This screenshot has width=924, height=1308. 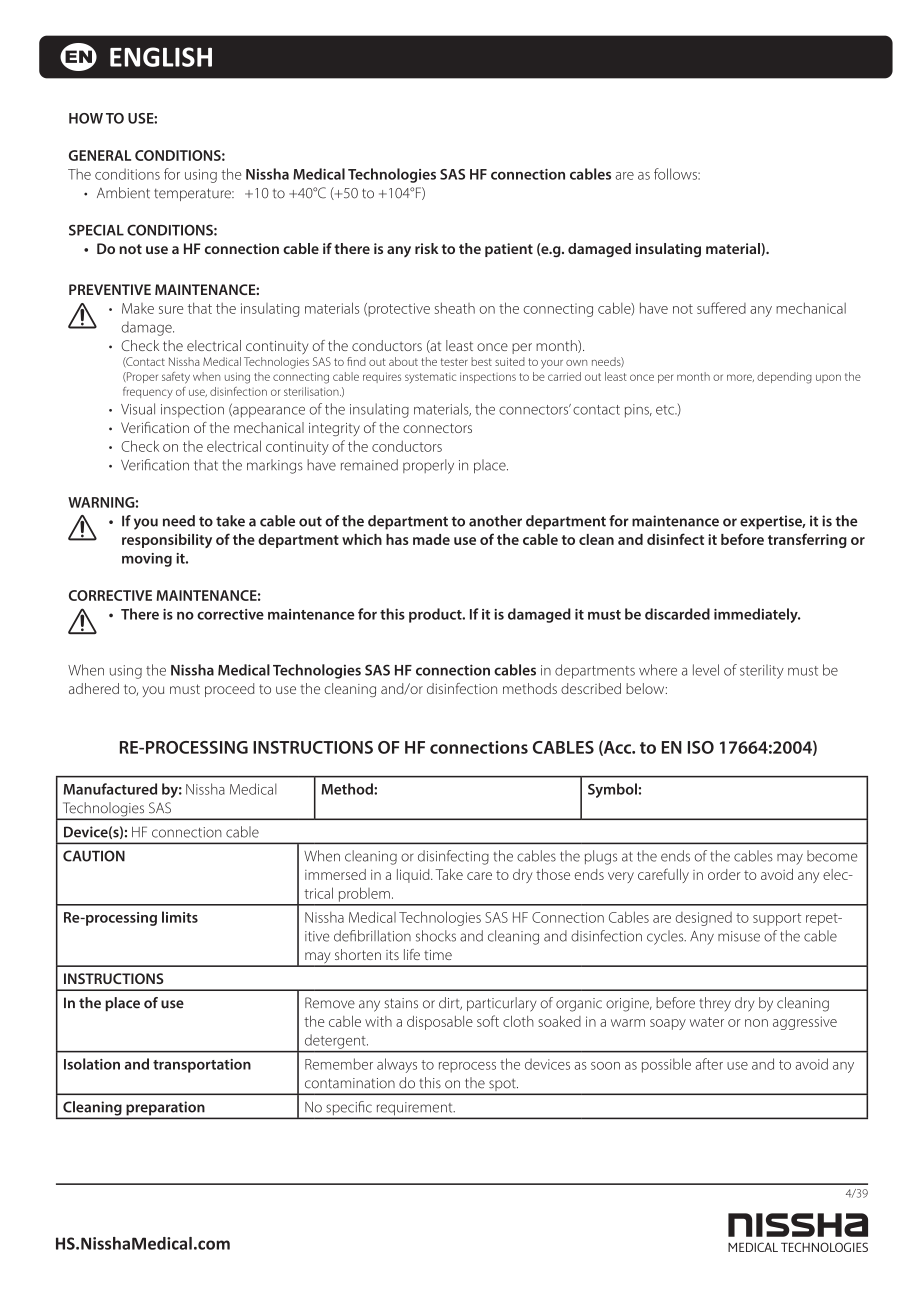 I want to click on moving, so click(x=147, y=560).
